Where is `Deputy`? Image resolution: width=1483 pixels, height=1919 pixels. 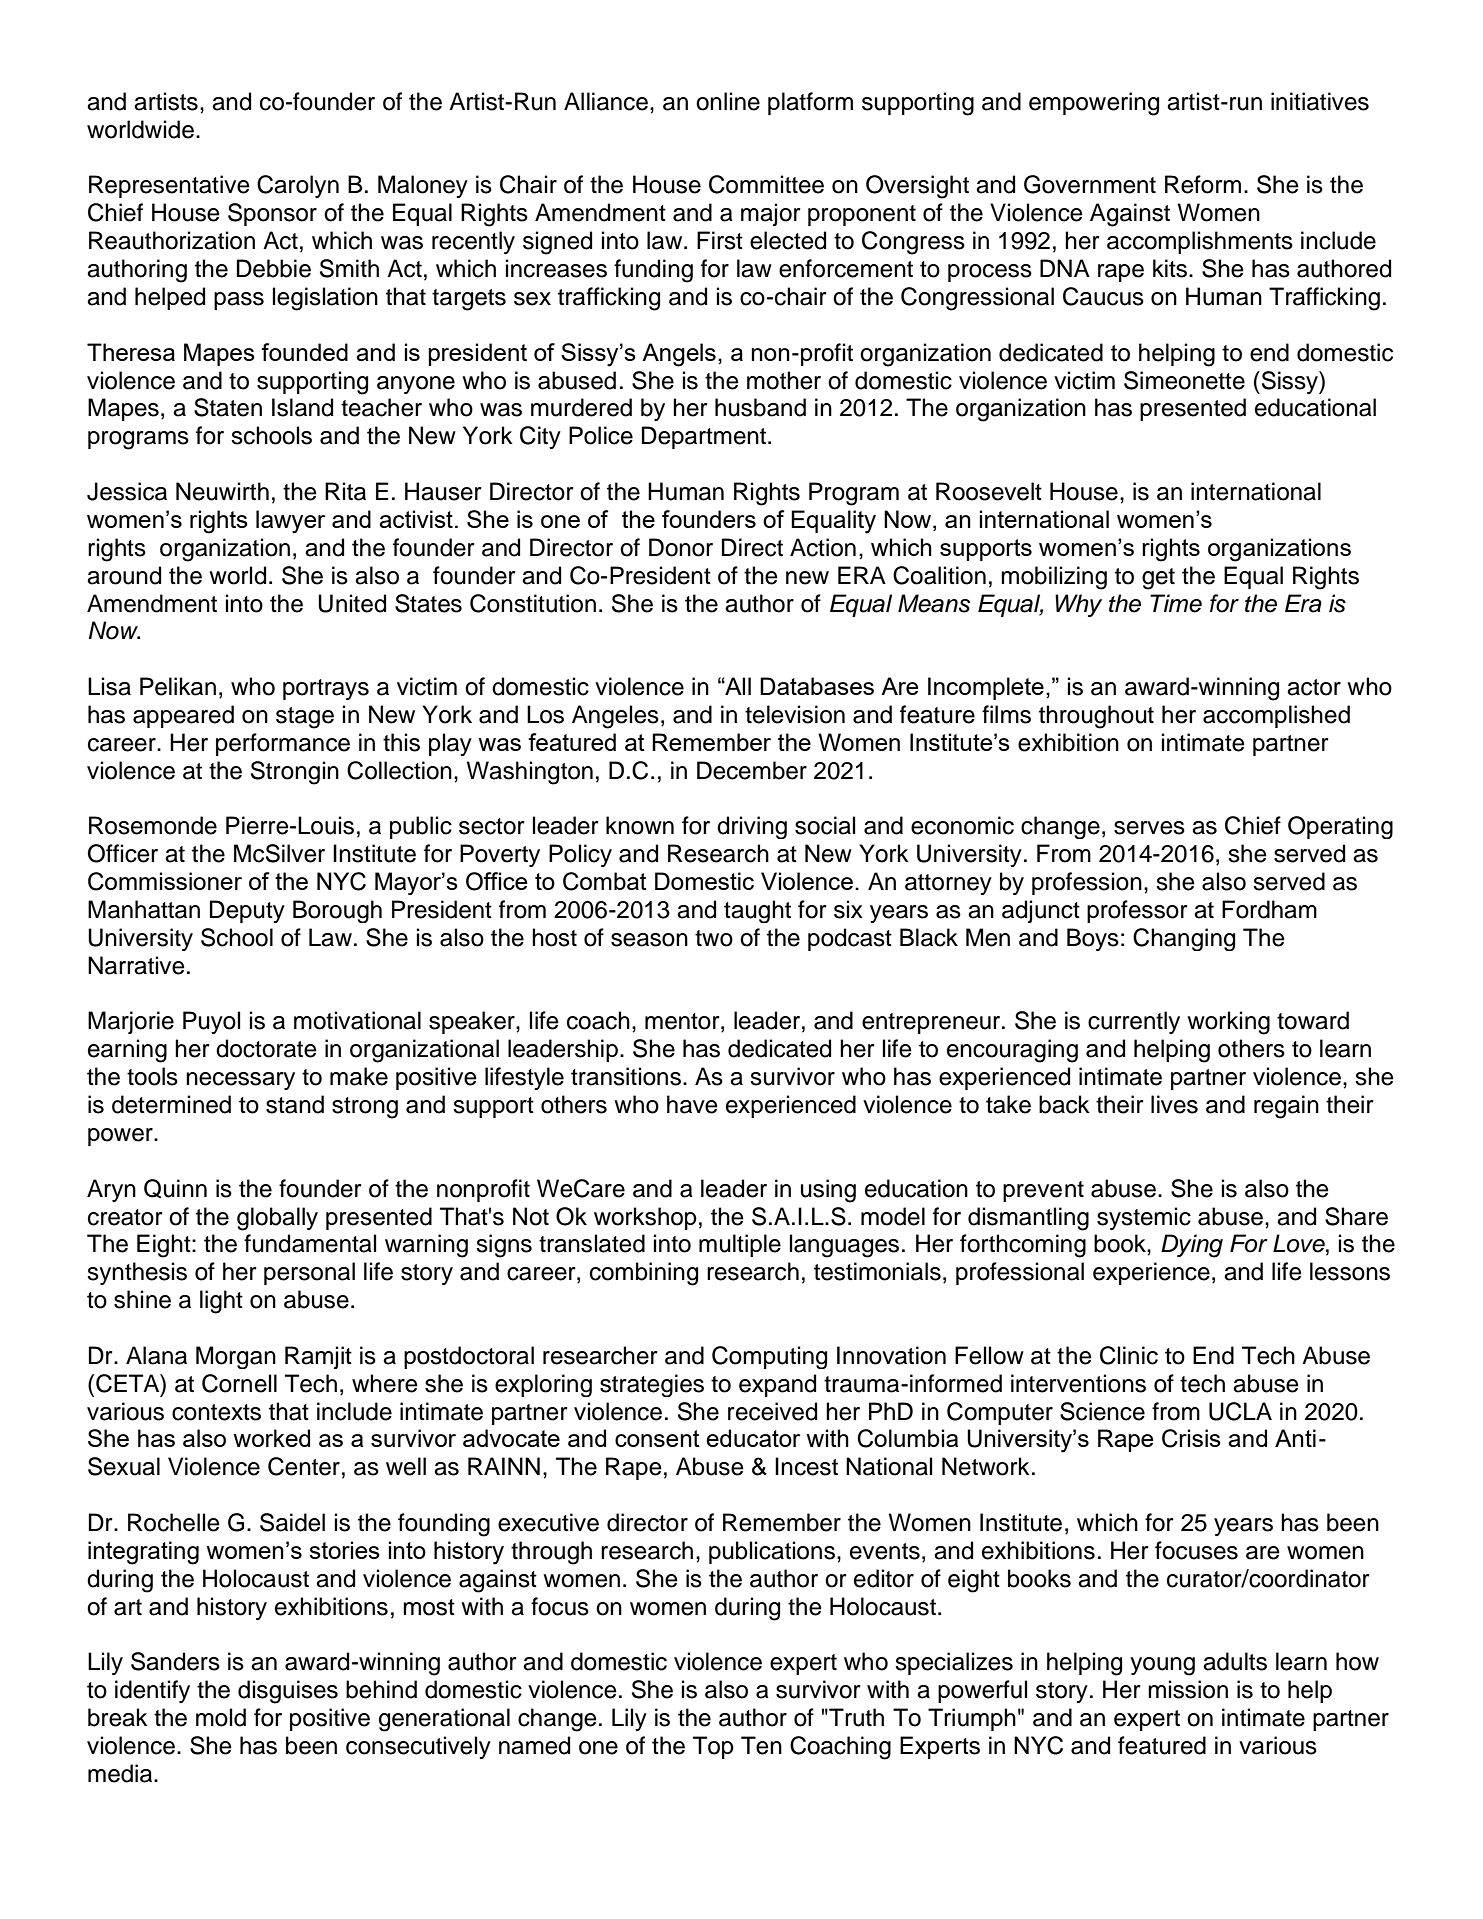 Deputy is located at coordinates (247, 911).
